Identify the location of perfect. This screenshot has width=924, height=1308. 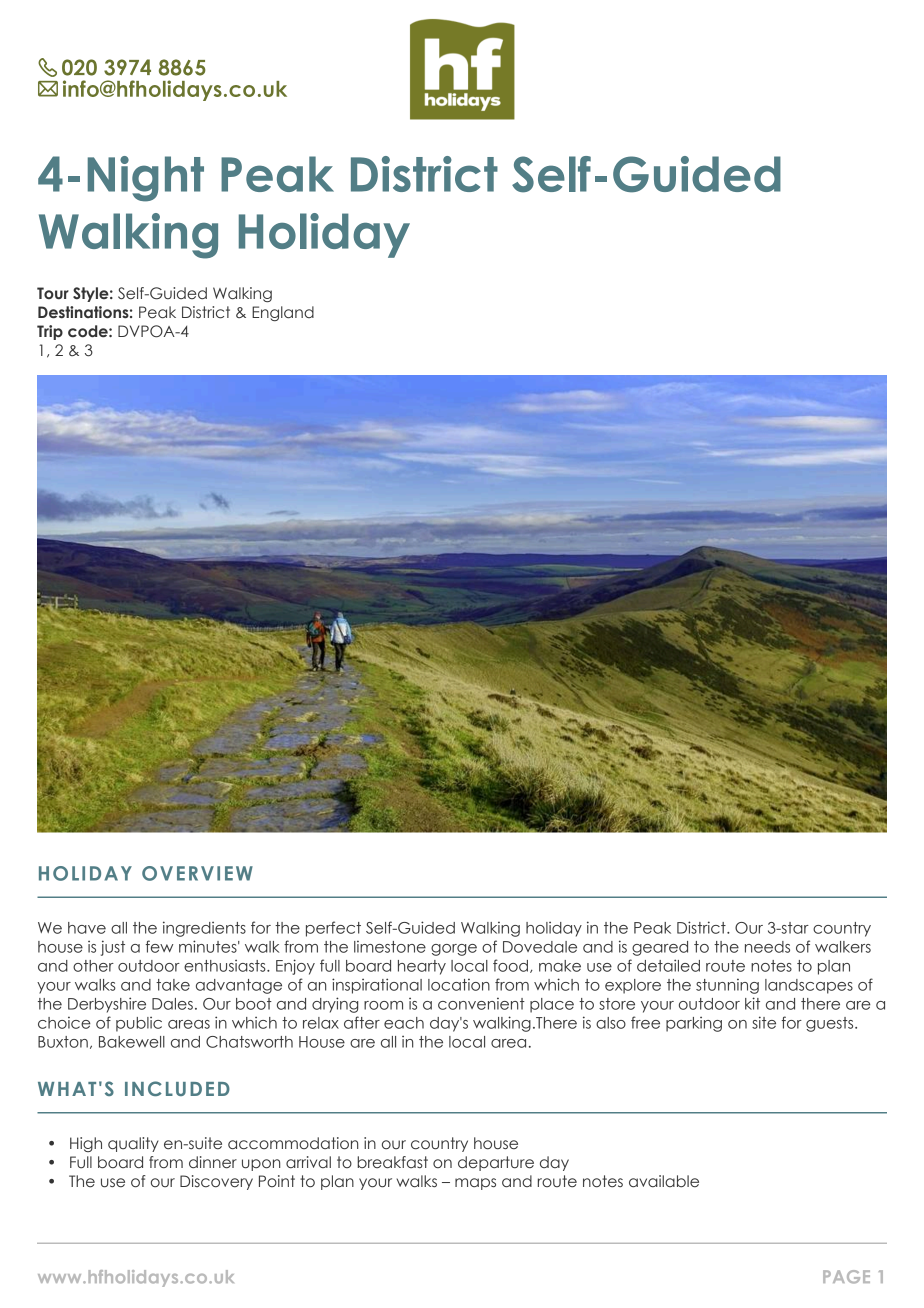
(333, 929).
